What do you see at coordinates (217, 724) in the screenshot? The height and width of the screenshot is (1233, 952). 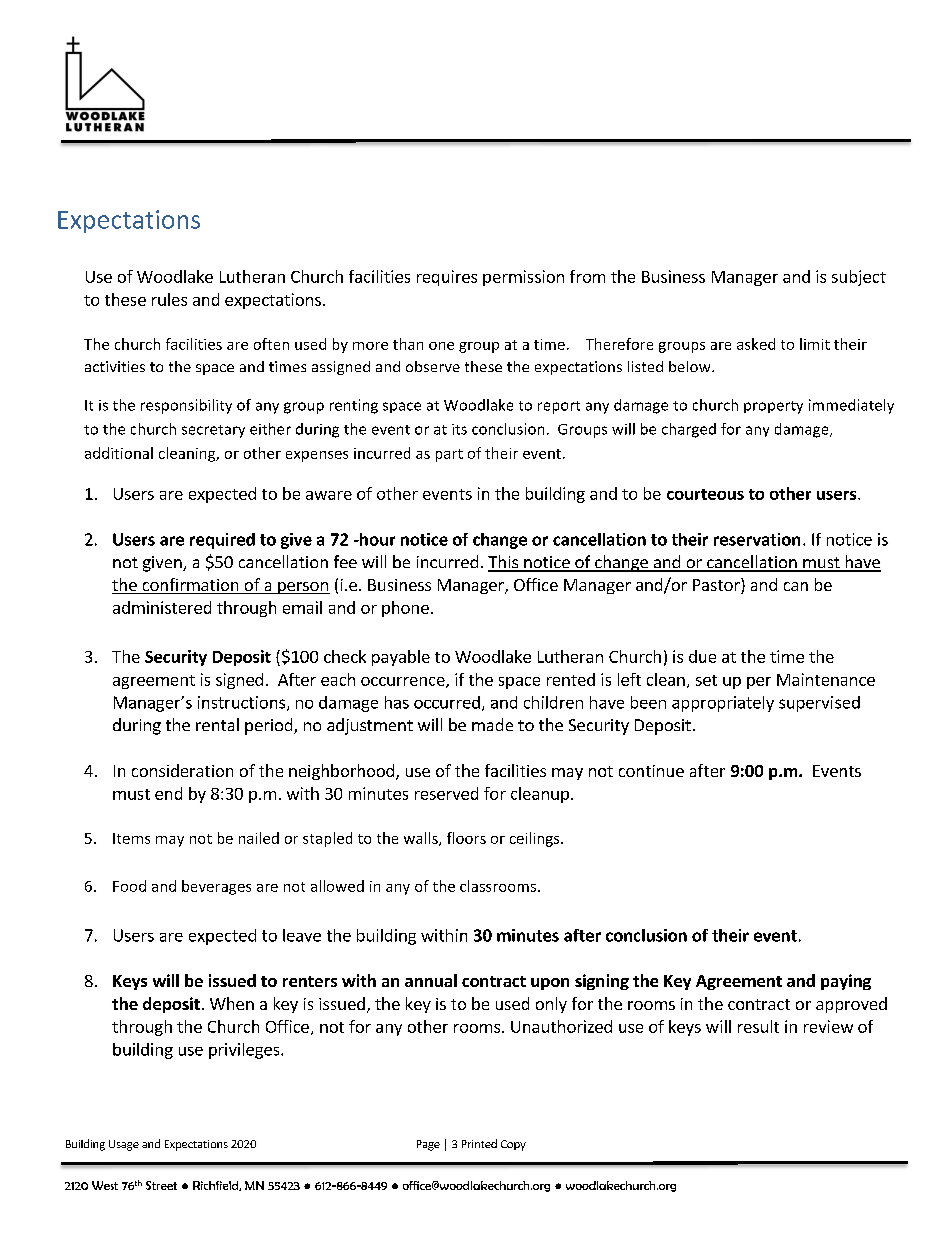 I see `rental` at bounding box center [217, 724].
